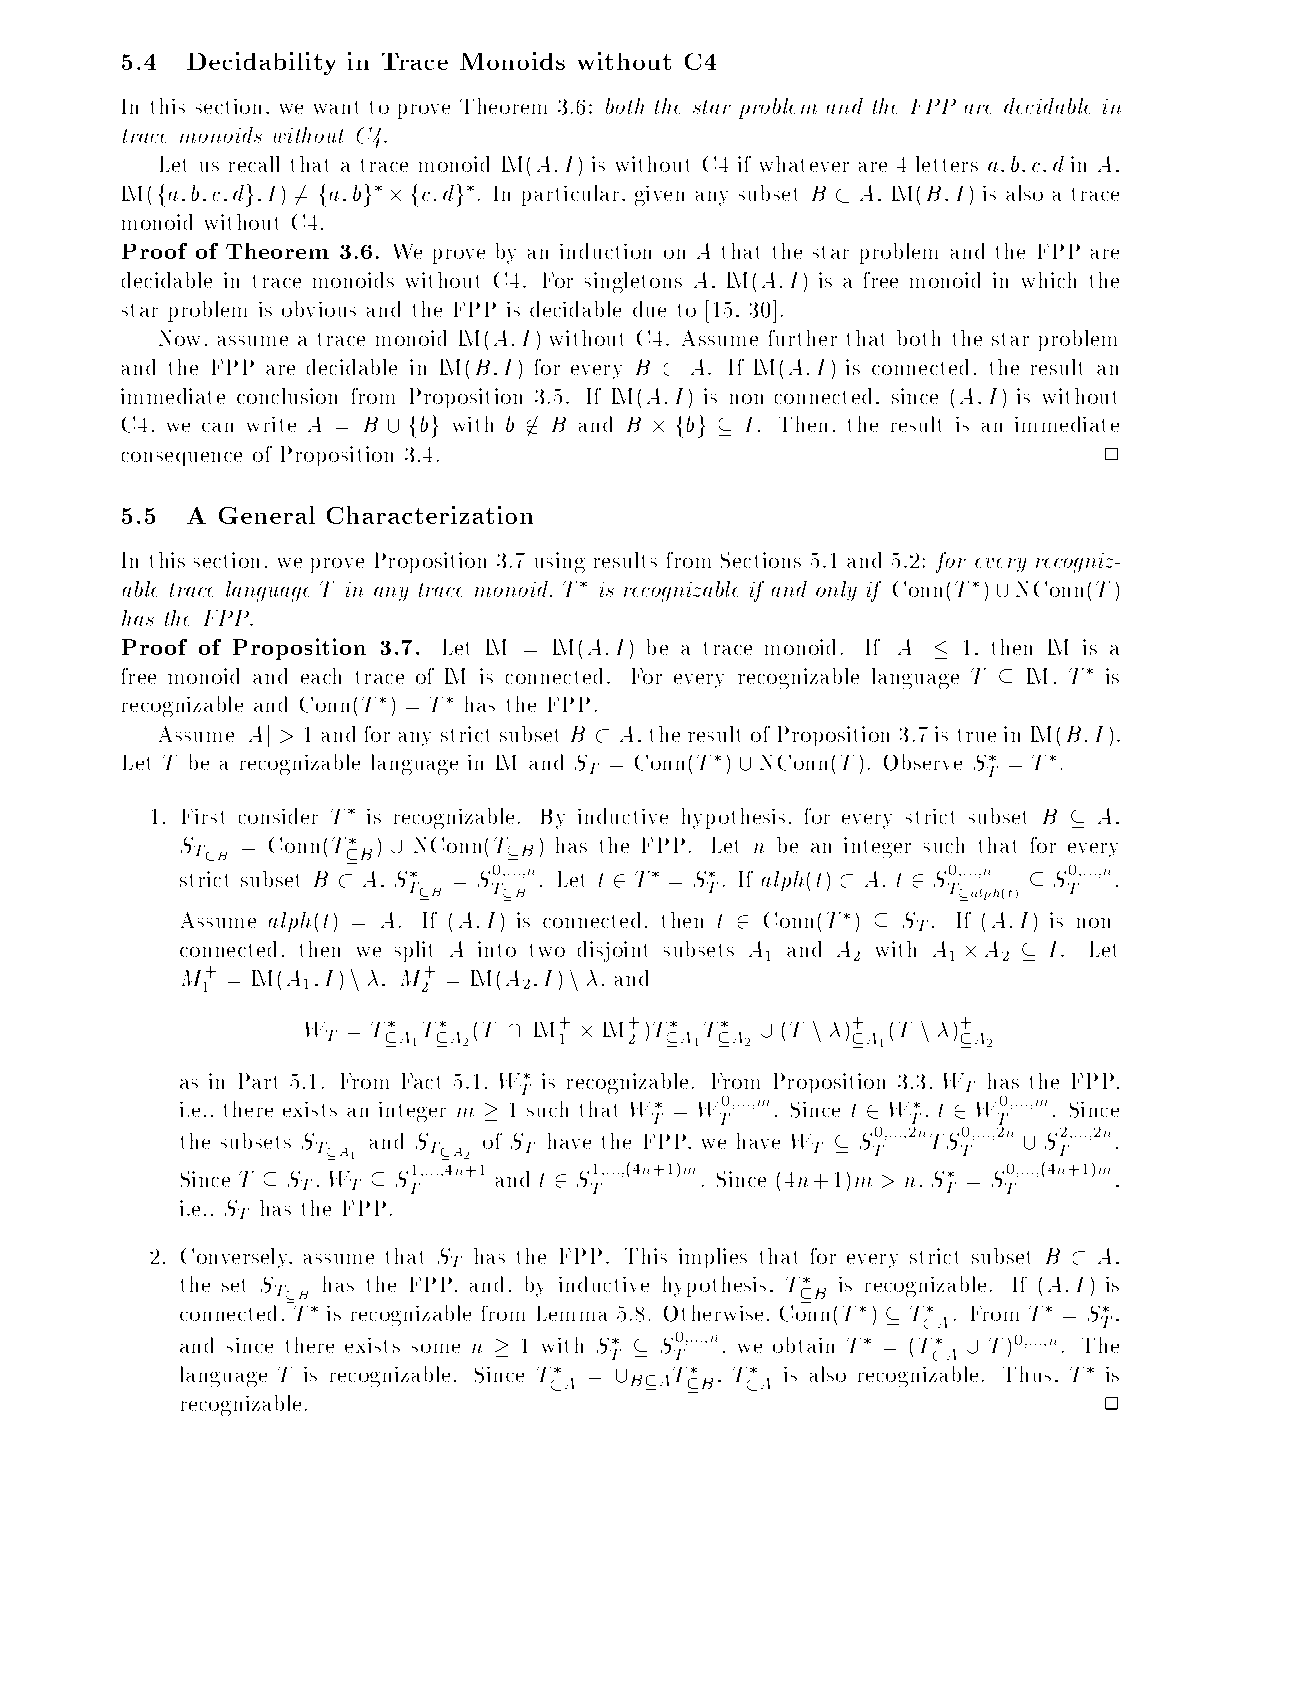  Describe the element at coordinates (572, 1313) in the document. I see `Lemma` at that location.
